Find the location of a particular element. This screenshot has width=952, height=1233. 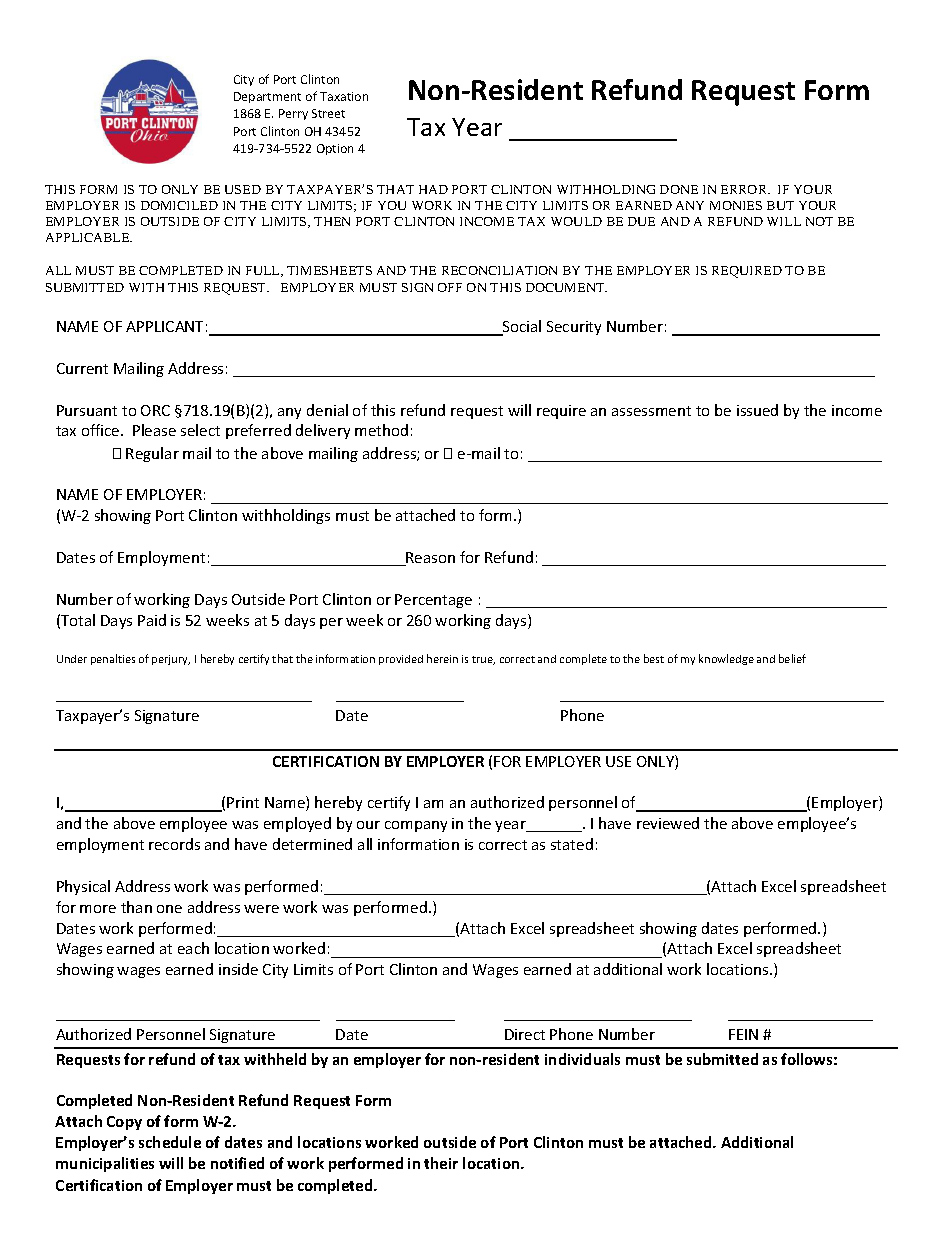

Social is located at coordinates (521, 327).
